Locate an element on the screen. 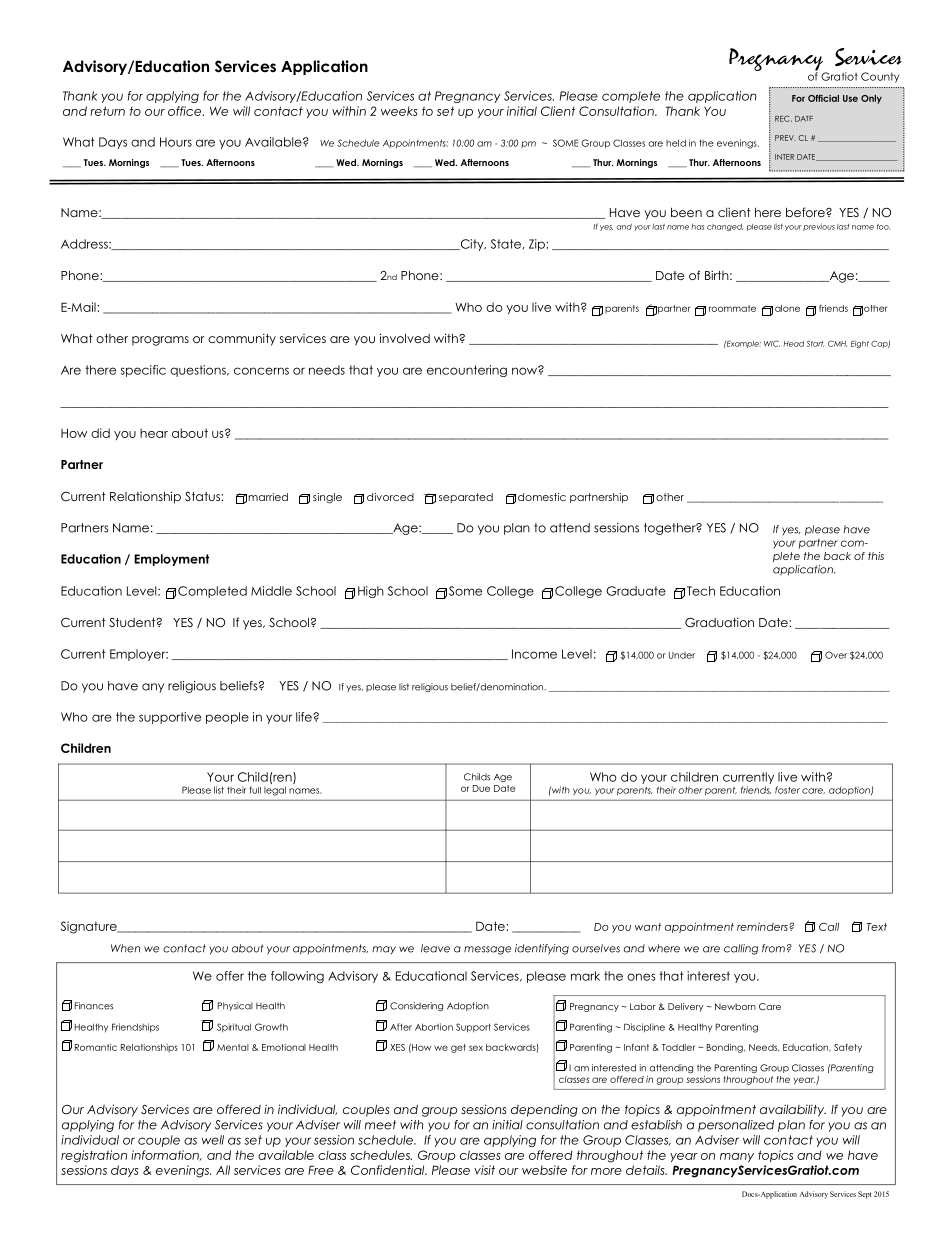 Image resolution: width=952 pixels, height=1233 pixels. Official is located at coordinates (823, 98).
